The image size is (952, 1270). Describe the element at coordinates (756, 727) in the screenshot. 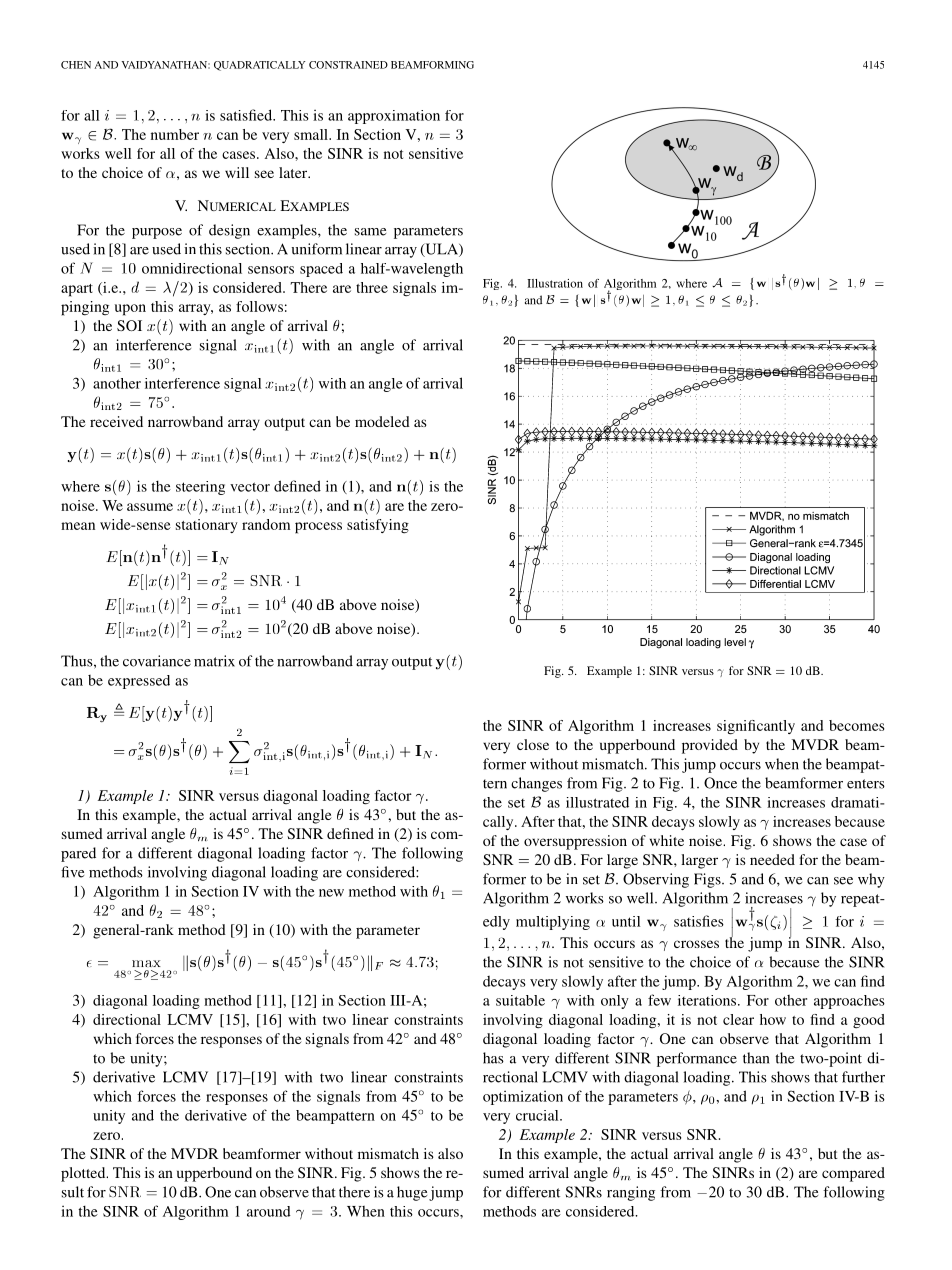

I see `significantly` at that location.
